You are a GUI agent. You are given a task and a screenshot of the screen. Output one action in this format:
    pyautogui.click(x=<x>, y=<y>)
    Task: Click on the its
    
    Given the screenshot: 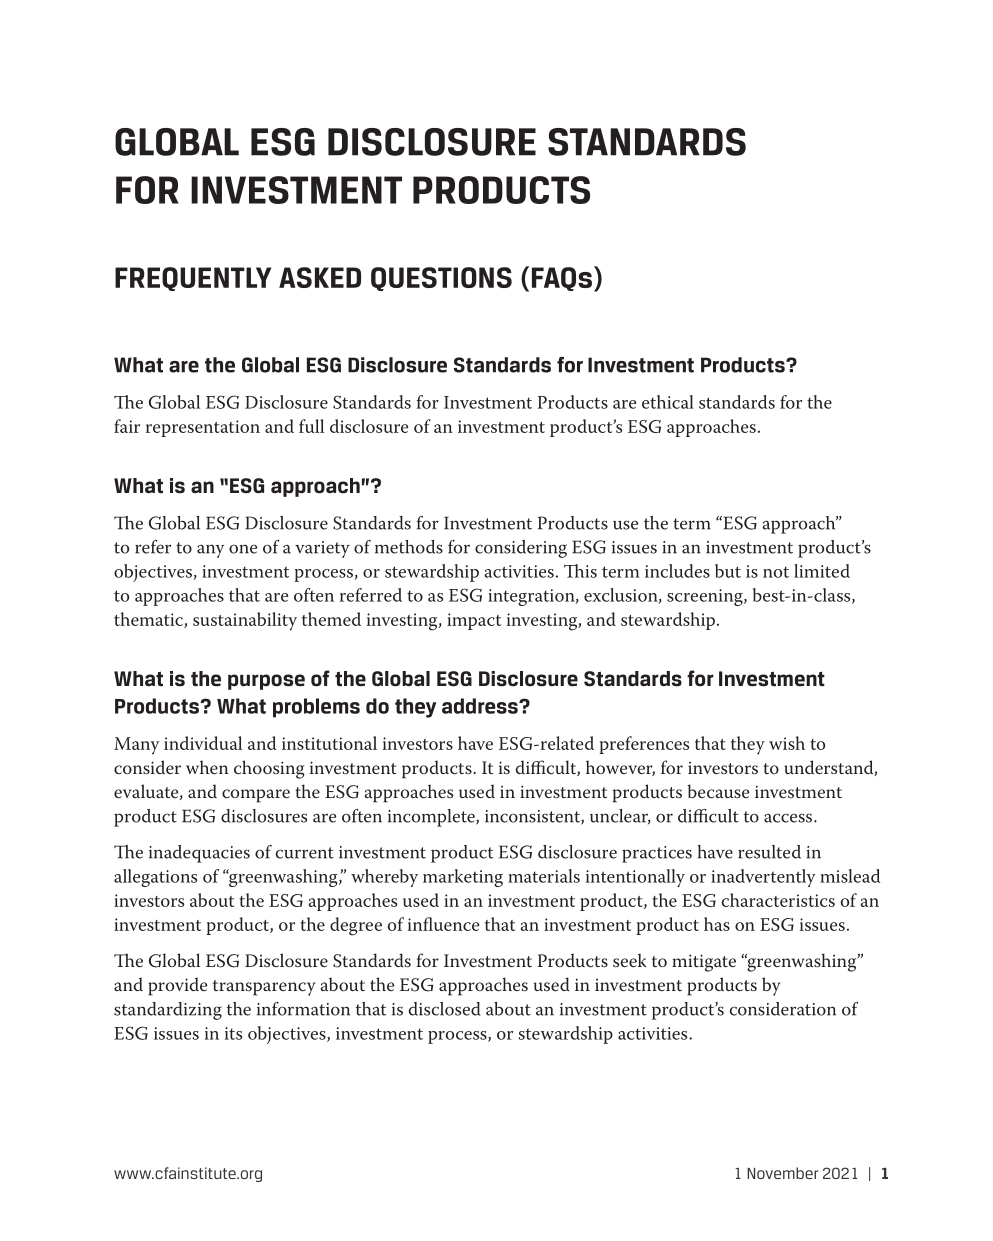 What is the action you would take?
    pyautogui.click(x=233, y=1033)
